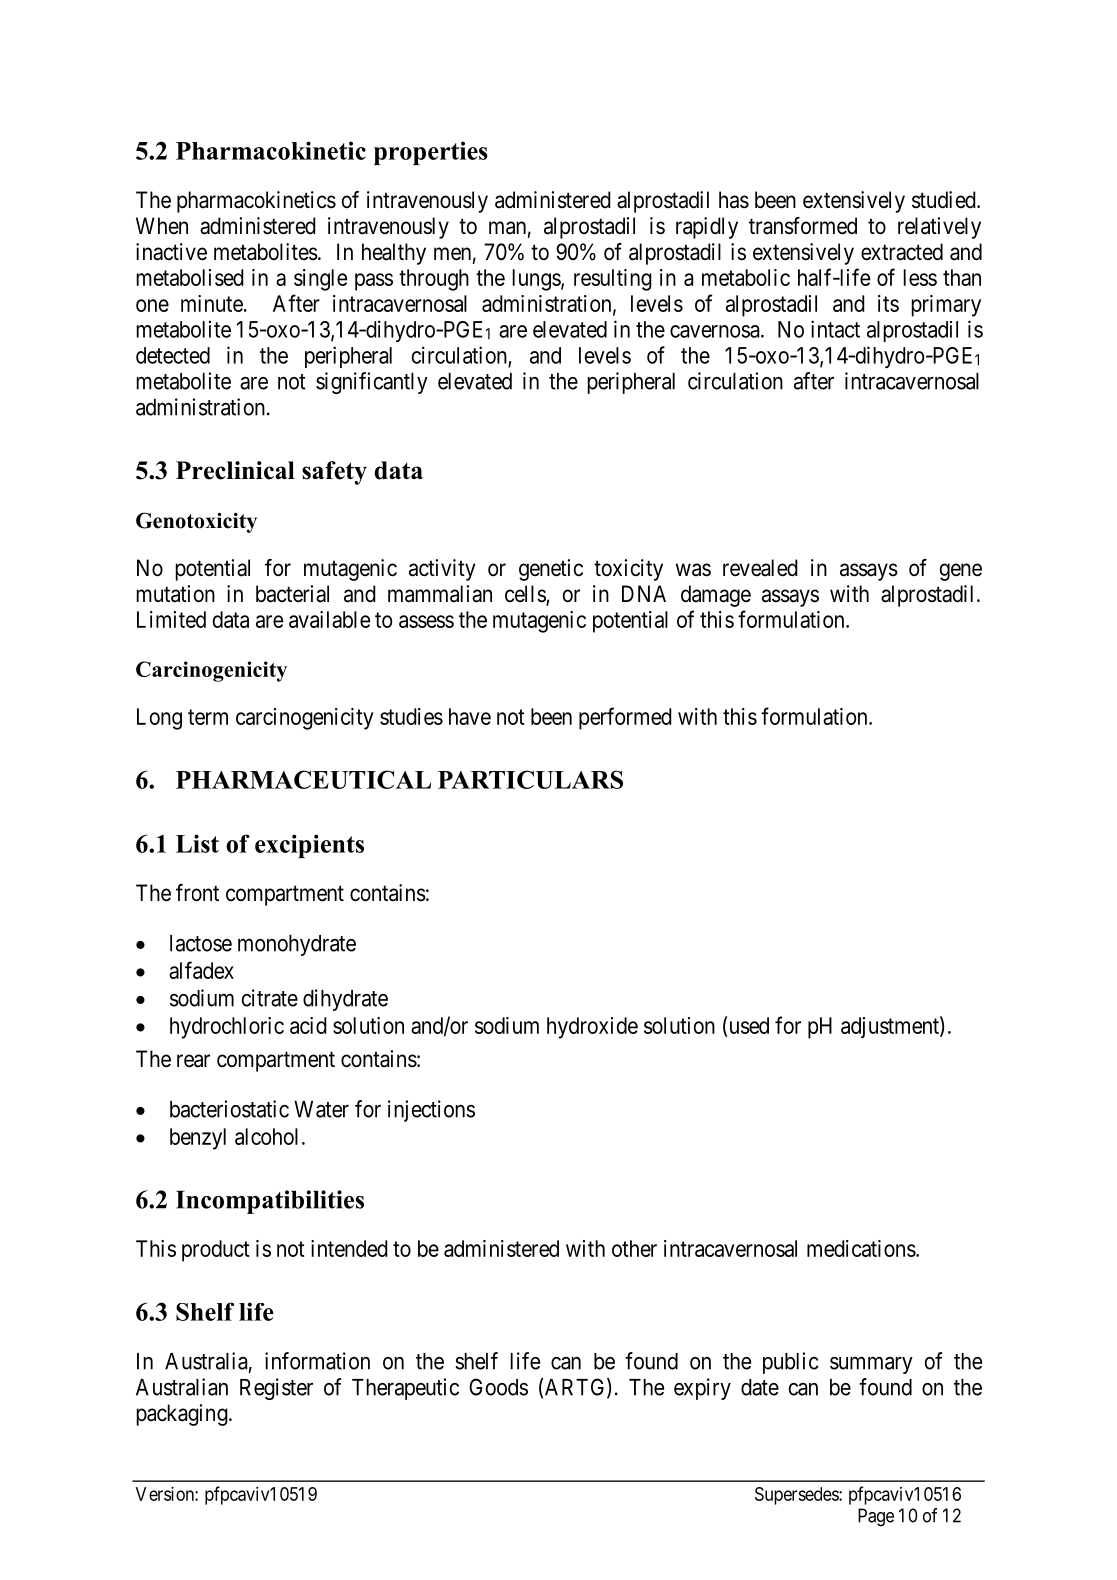 This screenshot has width=1117, height=1580. Describe the element at coordinates (803, 226) in the screenshot. I see `transformed` at that location.
